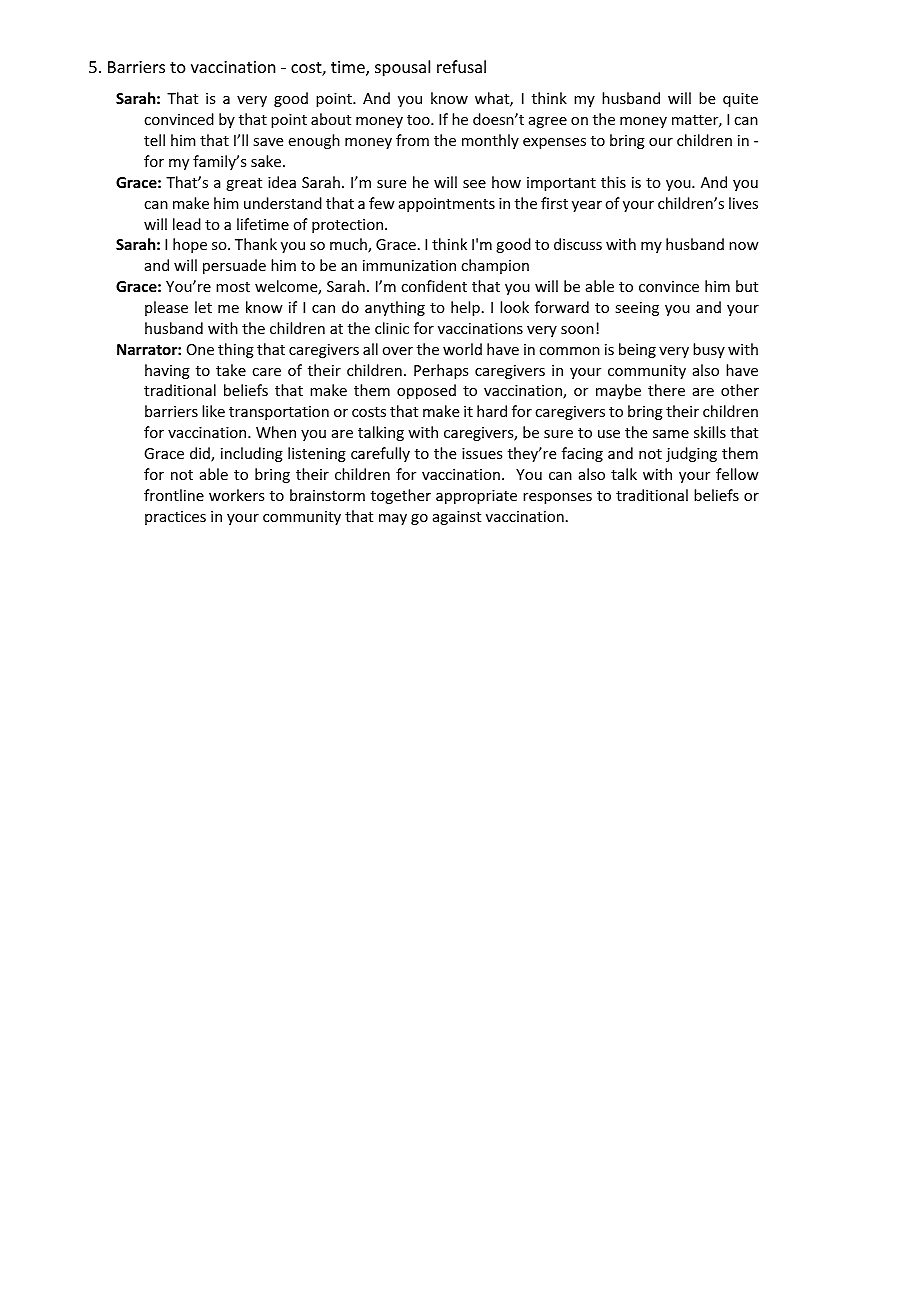 The height and width of the page is (1308, 924). I want to click on most, so click(233, 287).
